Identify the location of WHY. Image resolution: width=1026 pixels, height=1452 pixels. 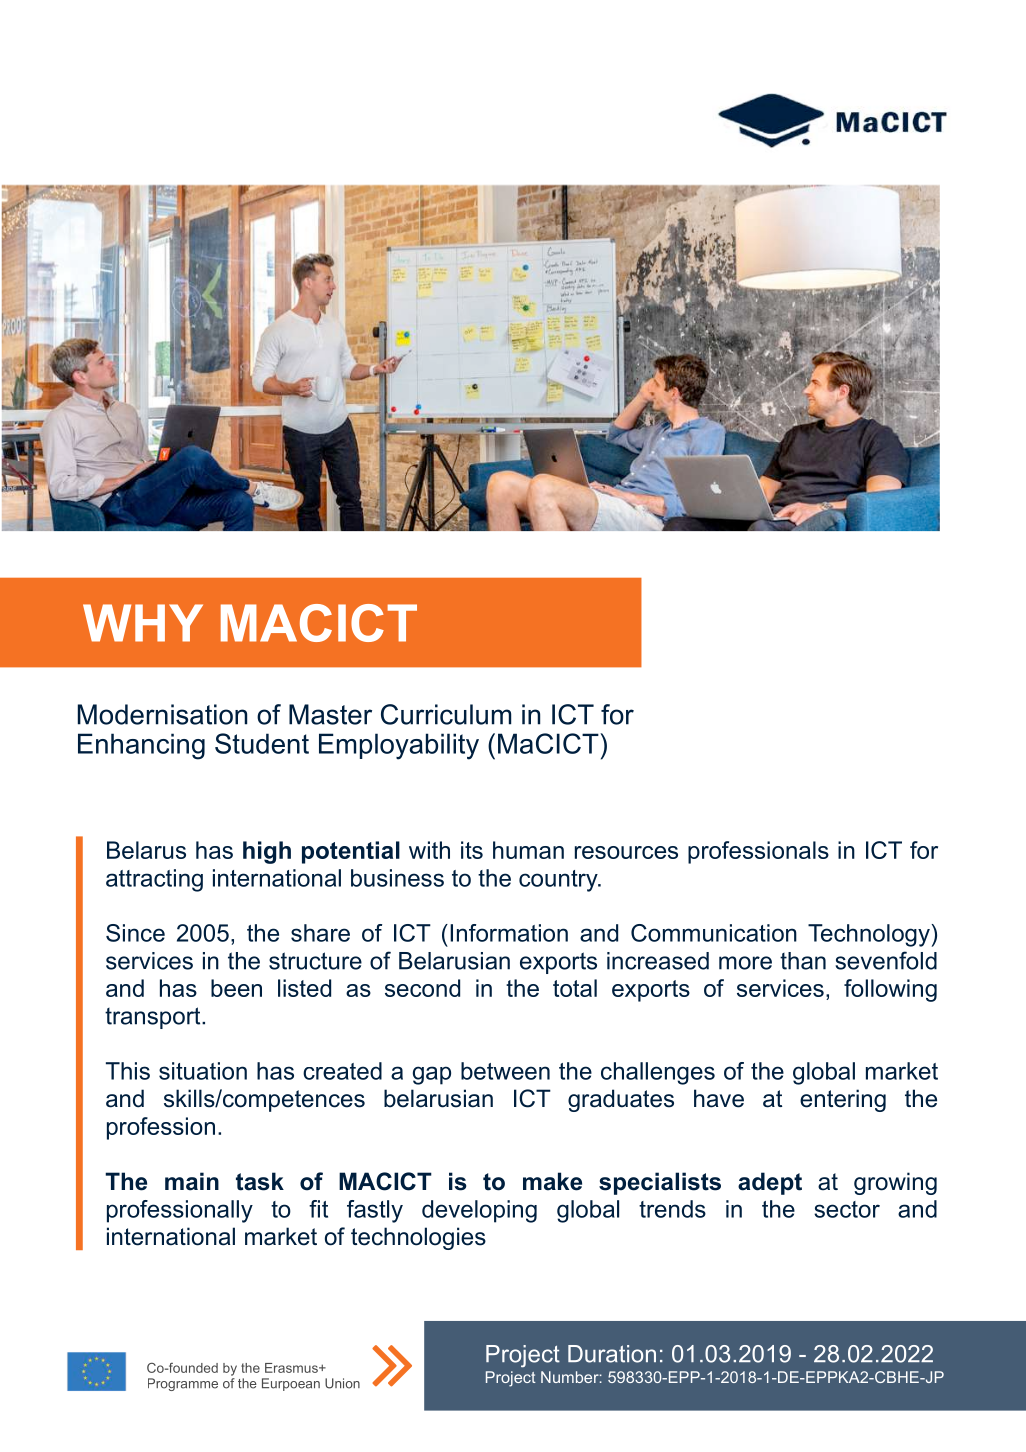
(143, 623).
